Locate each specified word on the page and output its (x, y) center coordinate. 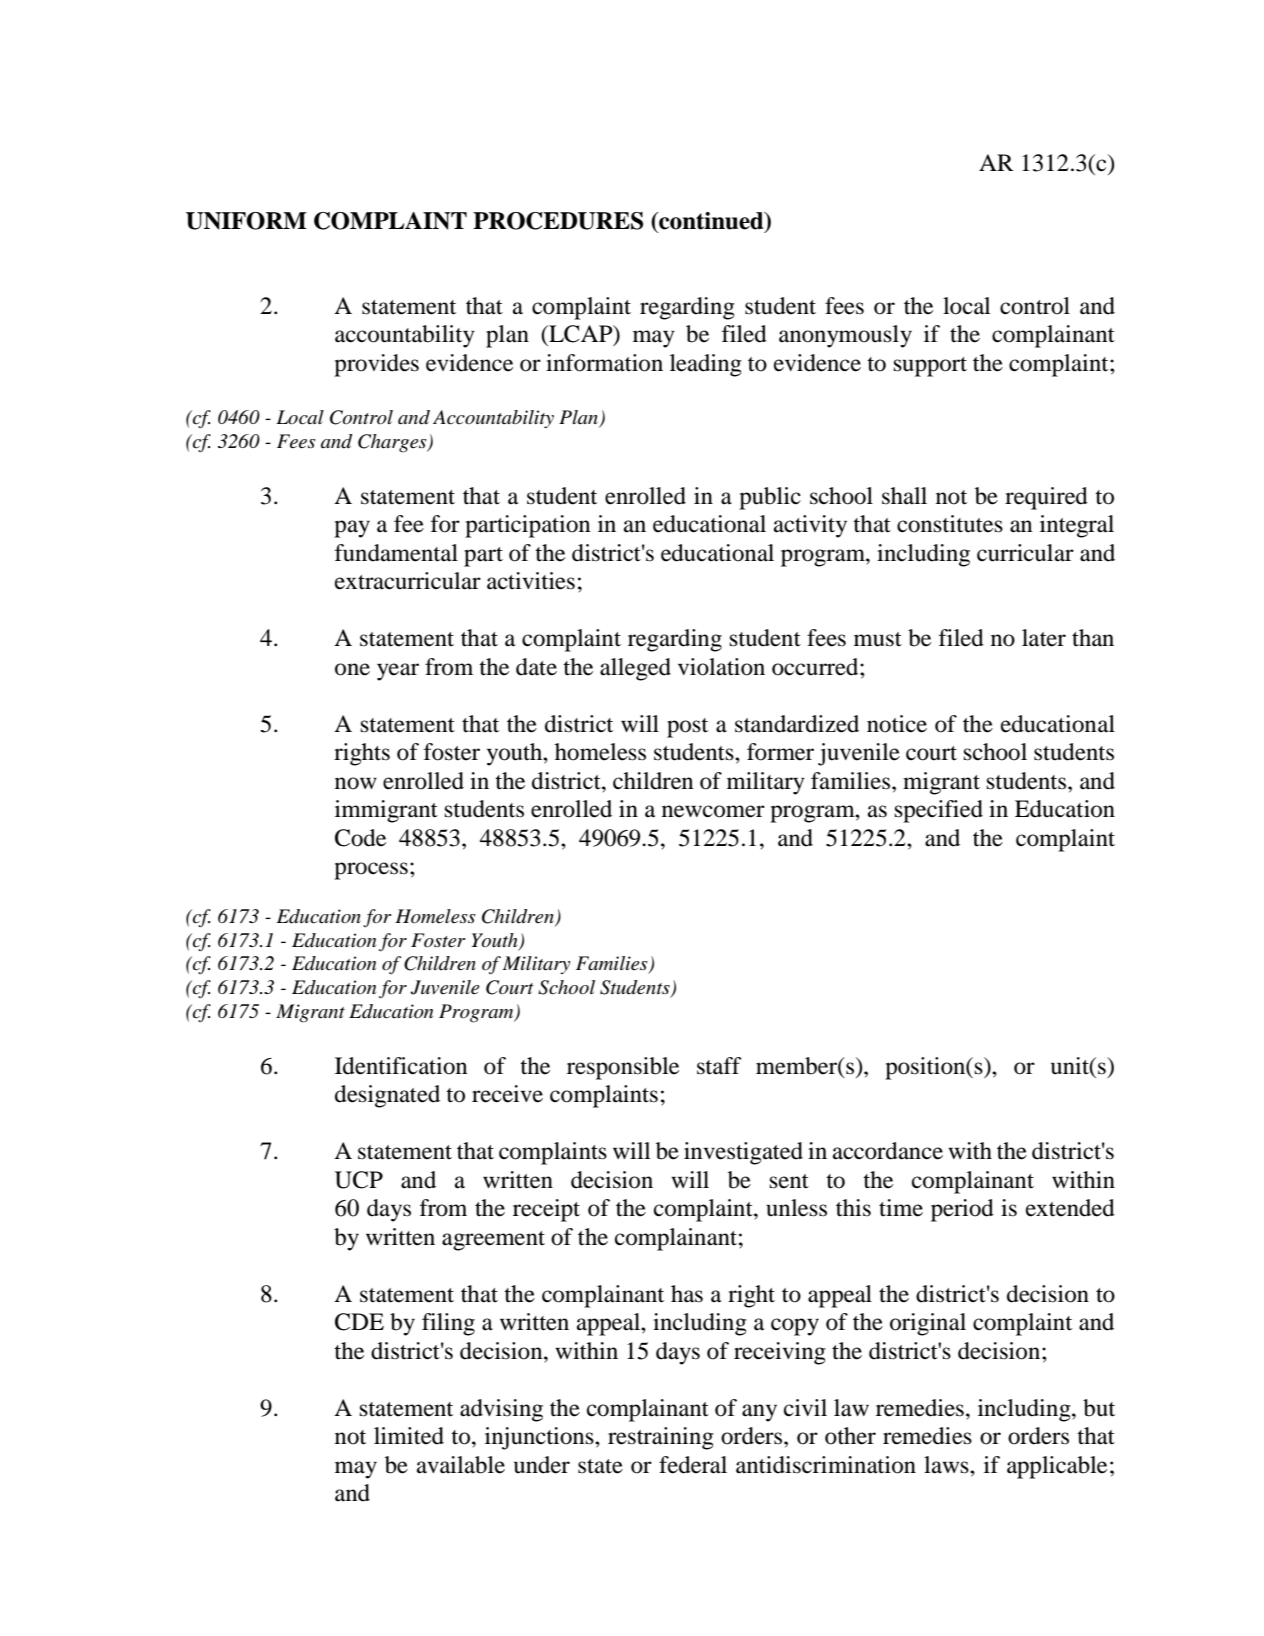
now (356, 783)
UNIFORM (246, 221)
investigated (743, 1153)
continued (711, 221)
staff (719, 1066)
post (687, 728)
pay (352, 529)
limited (409, 1436)
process (371, 871)
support (930, 367)
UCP (359, 1180)
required (1046, 498)
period (962, 1210)
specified (939, 811)
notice (897, 724)
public (770, 498)
